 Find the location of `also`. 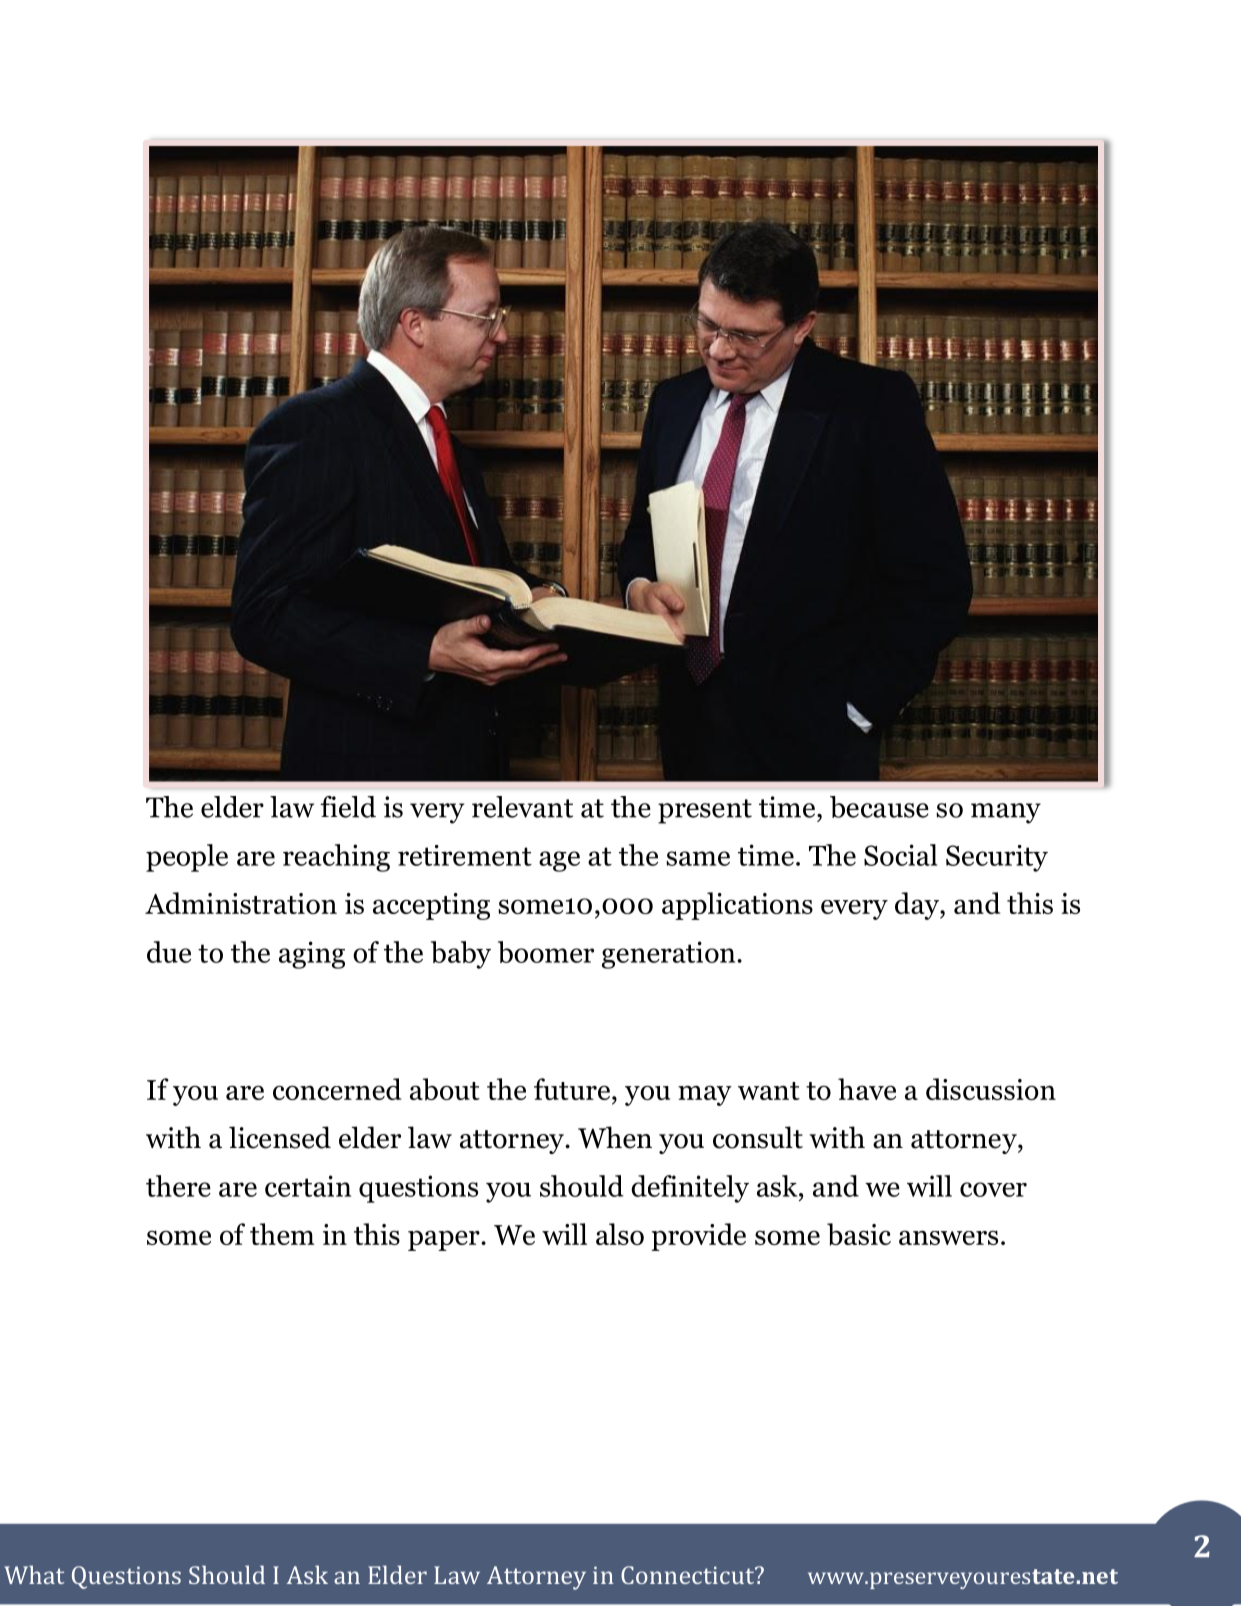

also is located at coordinates (620, 1234).
